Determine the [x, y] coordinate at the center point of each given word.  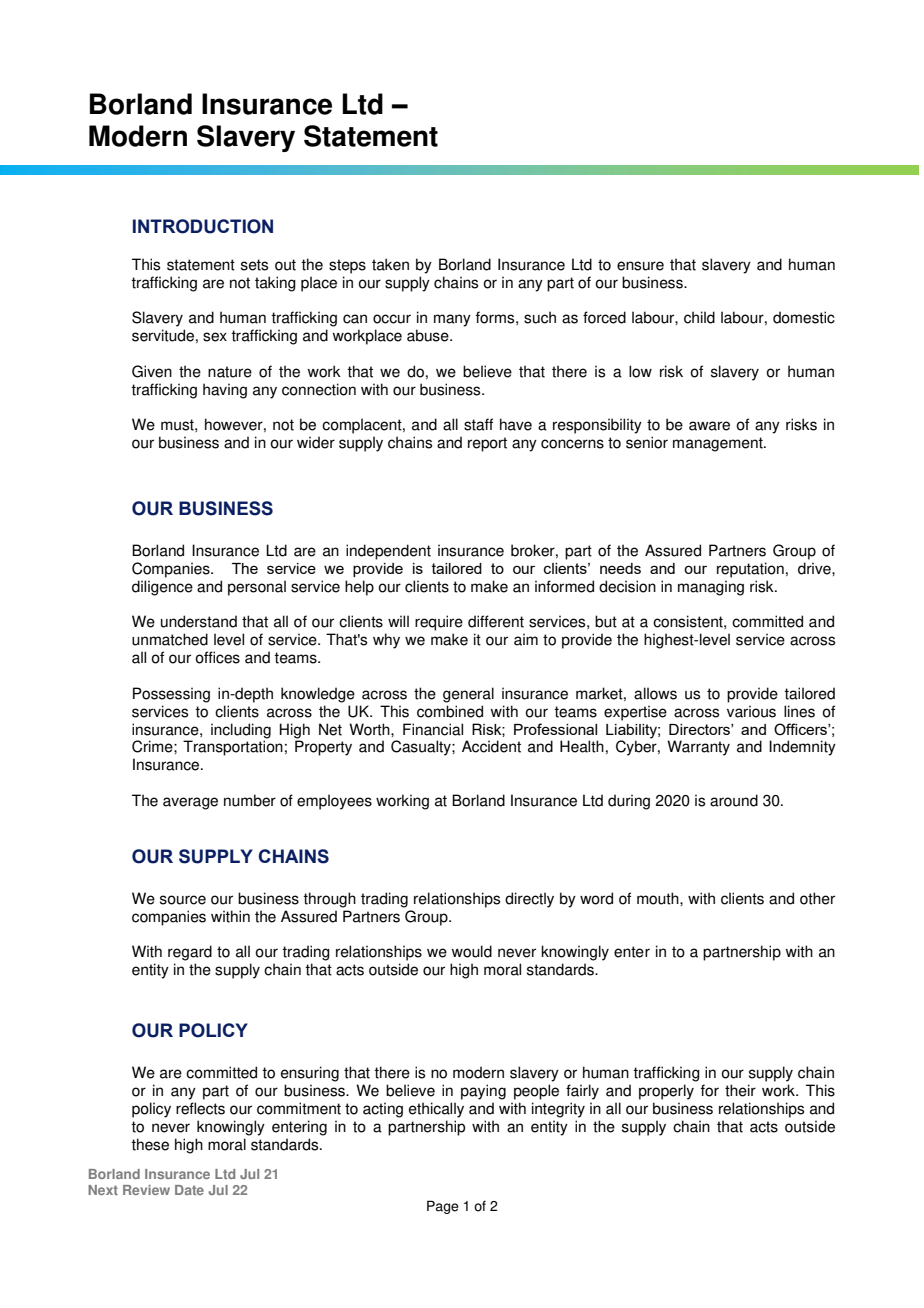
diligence [162, 588]
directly [529, 900]
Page [443, 1207]
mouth [659, 898]
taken [390, 264]
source [183, 900]
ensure [640, 266]
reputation [750, 570]
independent [388, 552]
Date [189, 1190]
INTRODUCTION [203, 226]
